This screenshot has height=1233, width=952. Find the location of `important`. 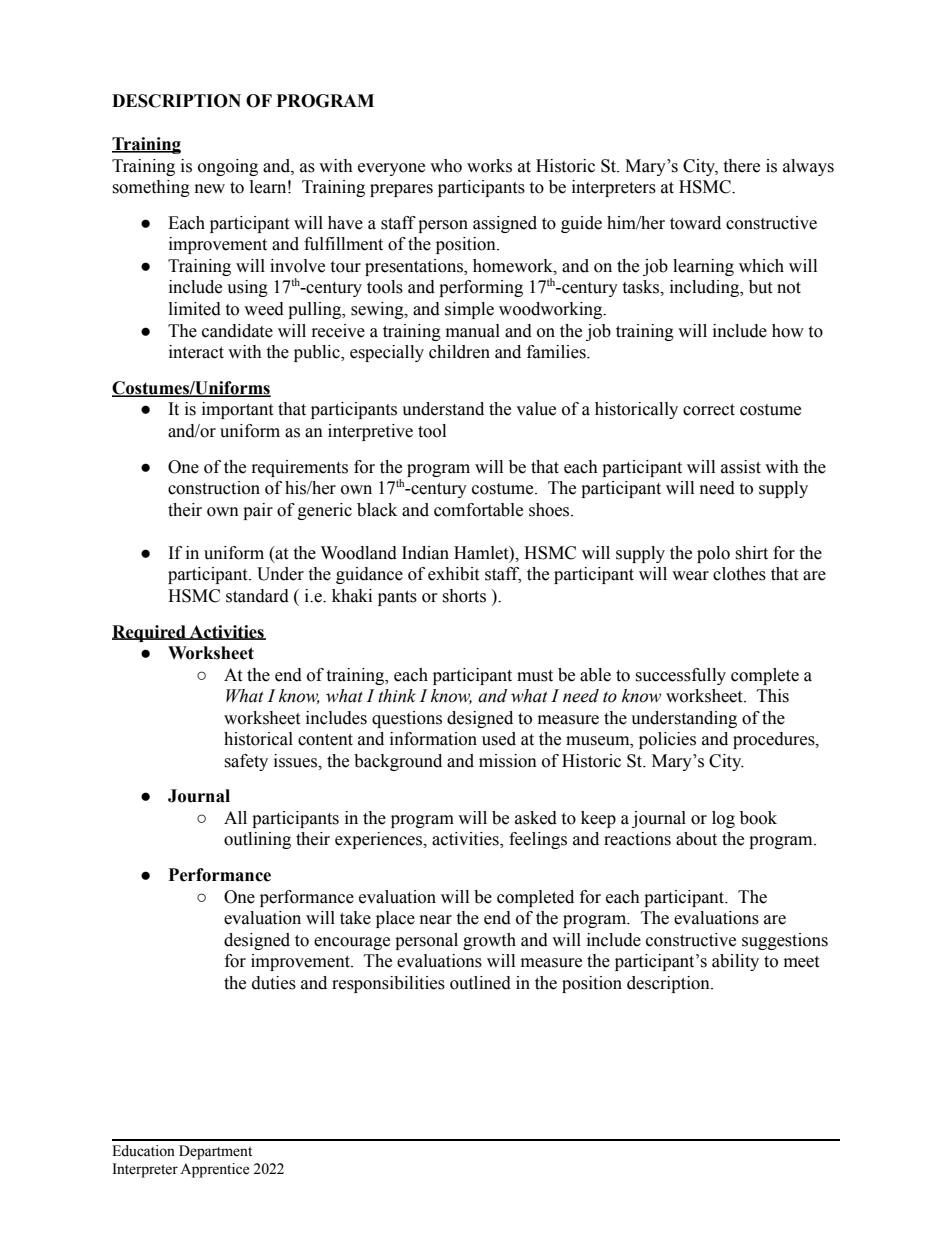

important is located at coordinates (237, 410).
